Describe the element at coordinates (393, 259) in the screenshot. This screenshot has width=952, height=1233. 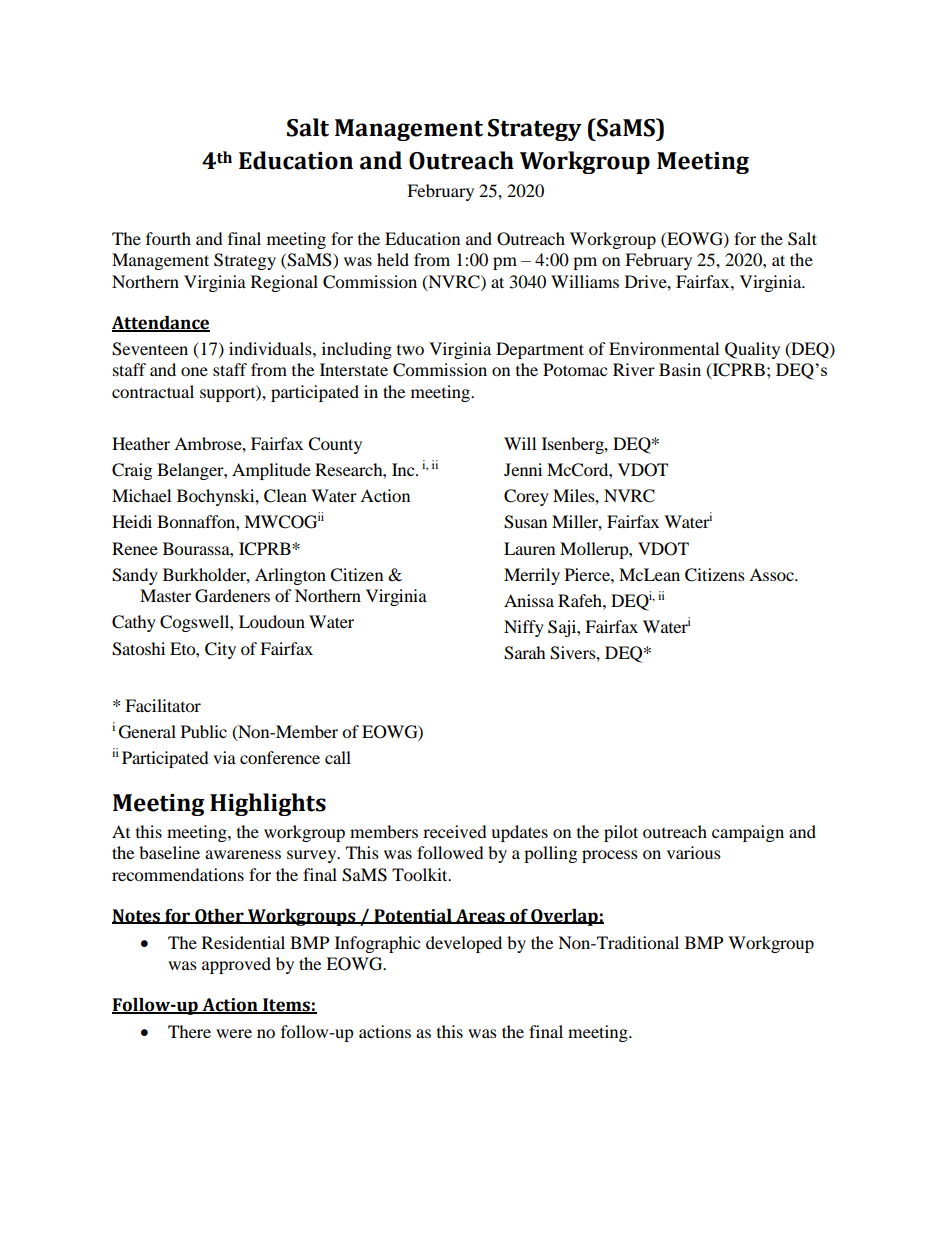
I see `held` at that location.
